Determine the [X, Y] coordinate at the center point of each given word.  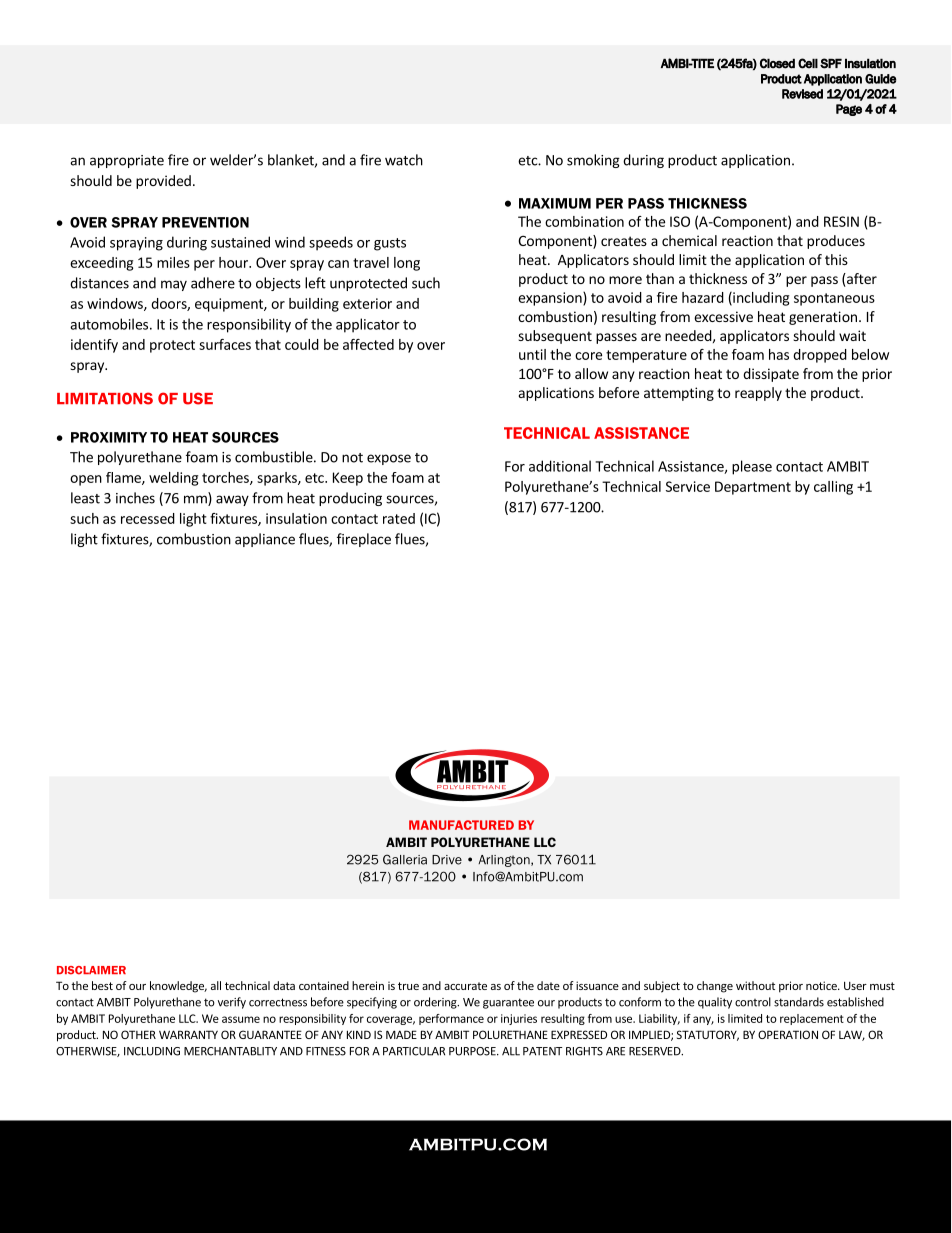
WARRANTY [188, 1034]
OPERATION [788, 1034]
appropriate [127, 161]
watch [404, 160]
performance [451, 1019]
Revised [802, 94]
